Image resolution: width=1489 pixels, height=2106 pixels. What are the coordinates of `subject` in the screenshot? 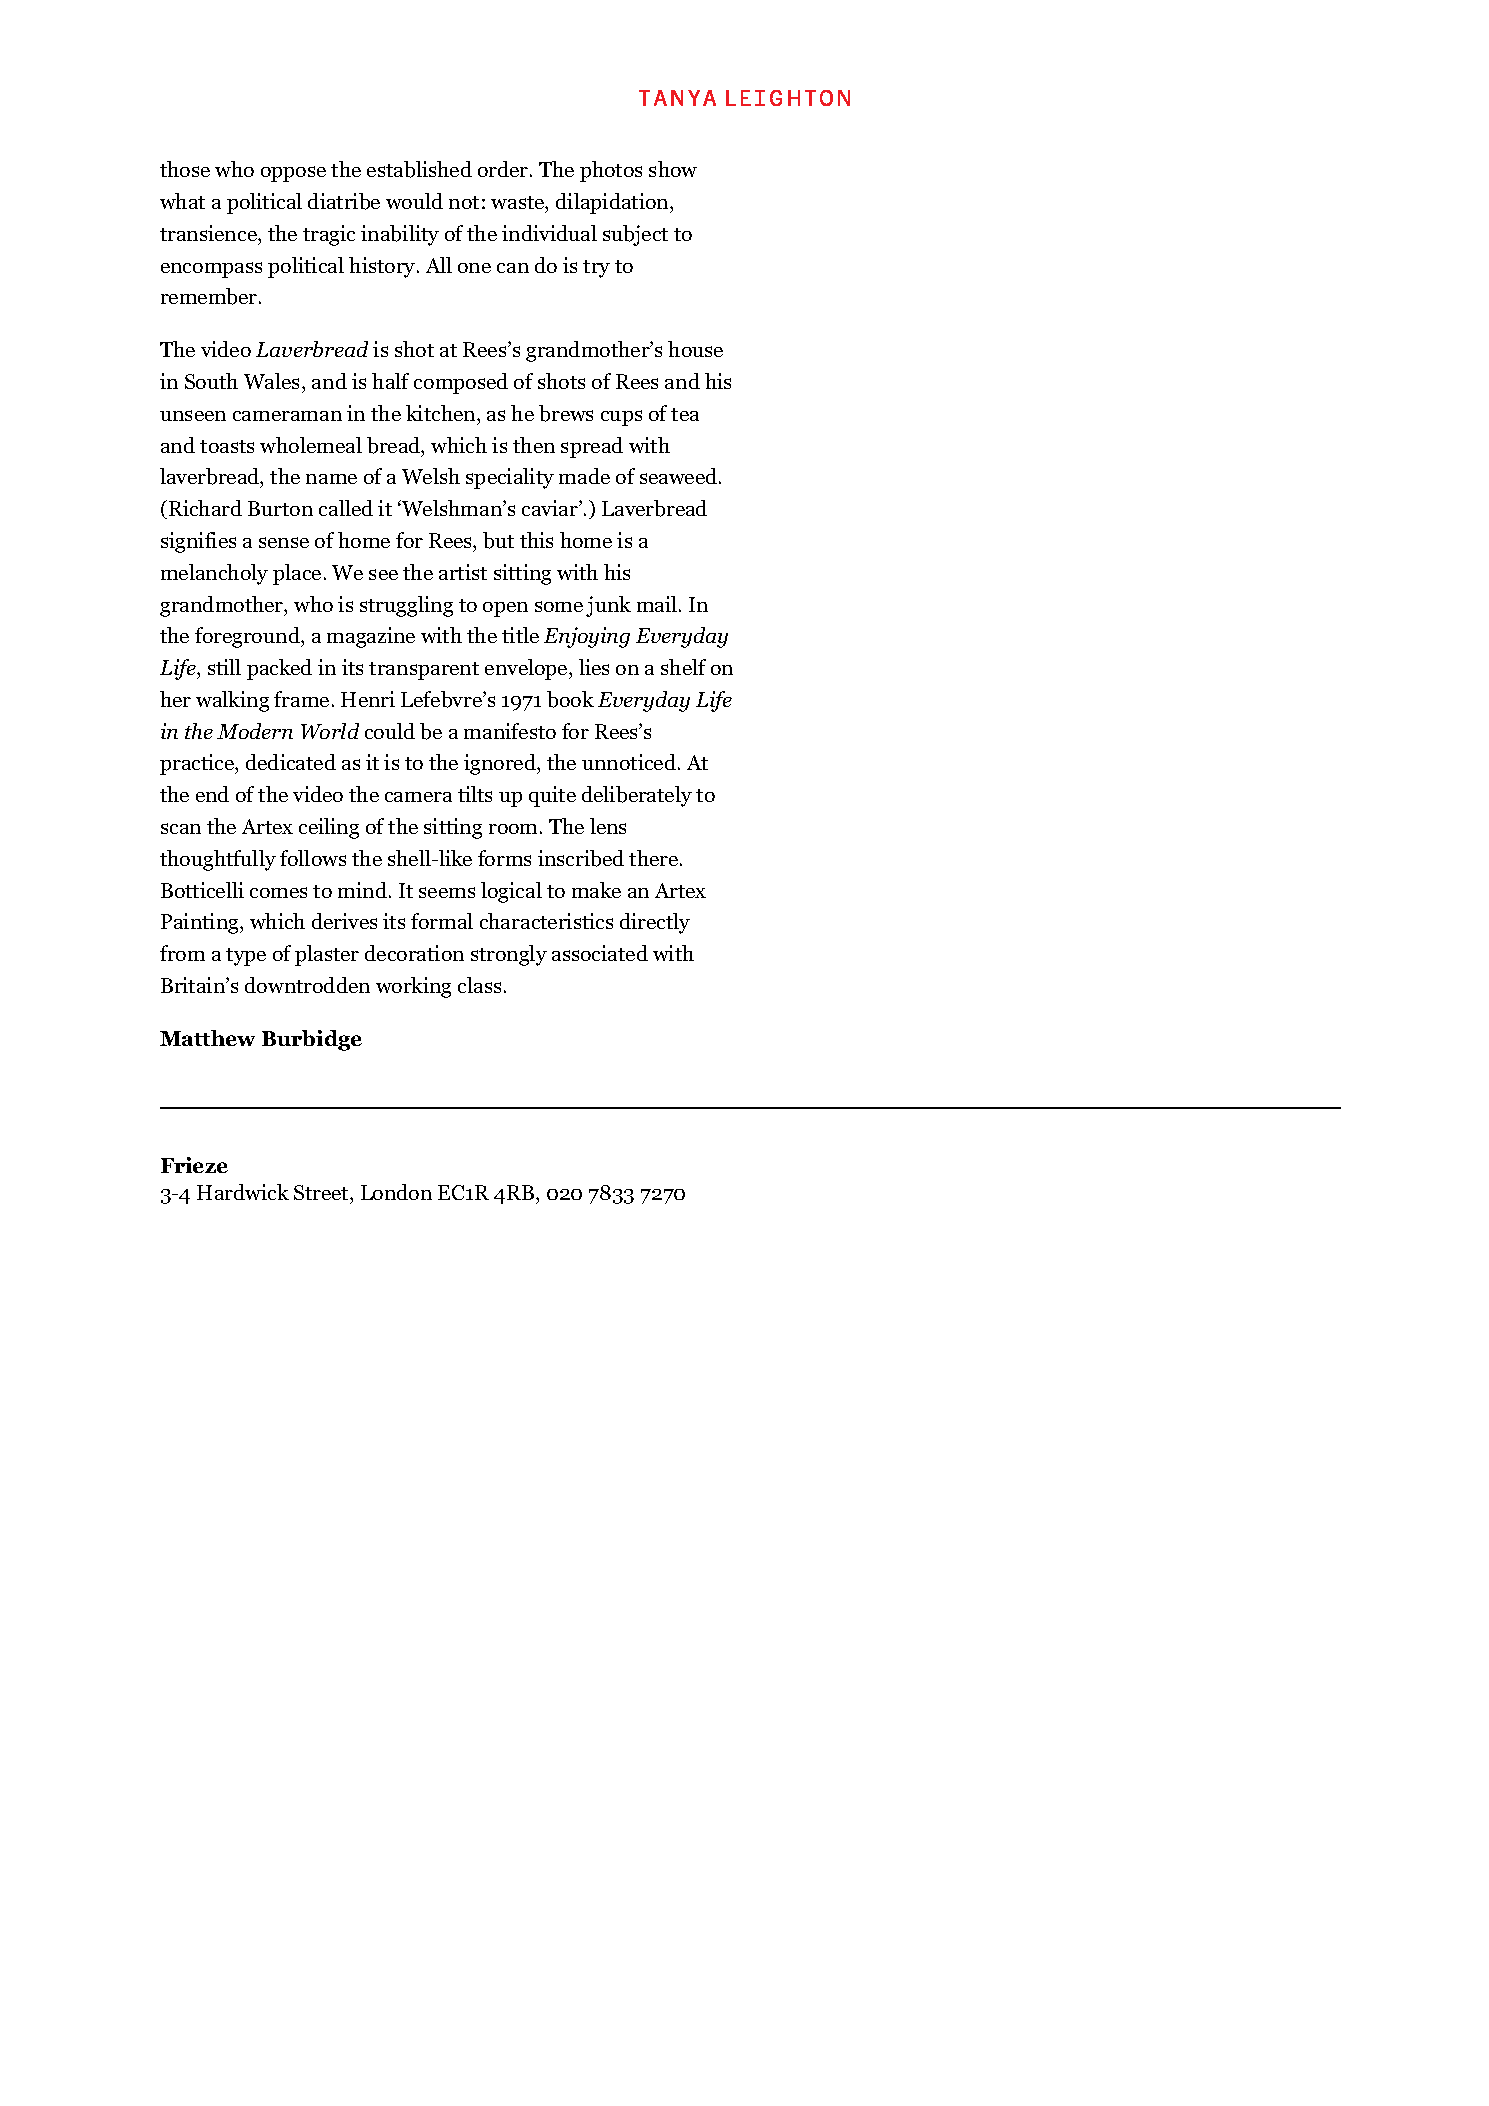 It's located at (635, 235).
